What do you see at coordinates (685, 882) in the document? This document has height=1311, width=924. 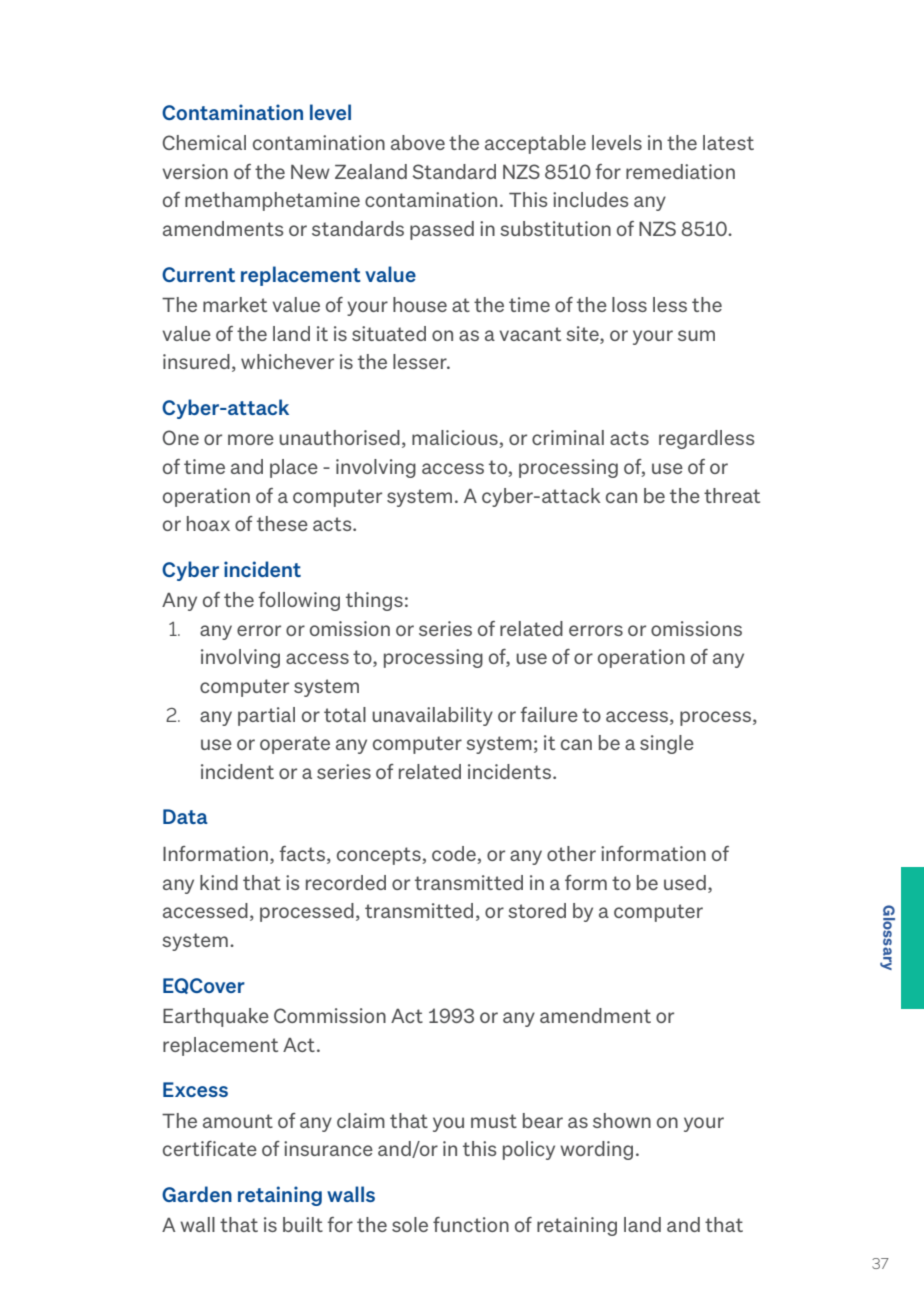 I see `used` at bounding box center [685, 882].
